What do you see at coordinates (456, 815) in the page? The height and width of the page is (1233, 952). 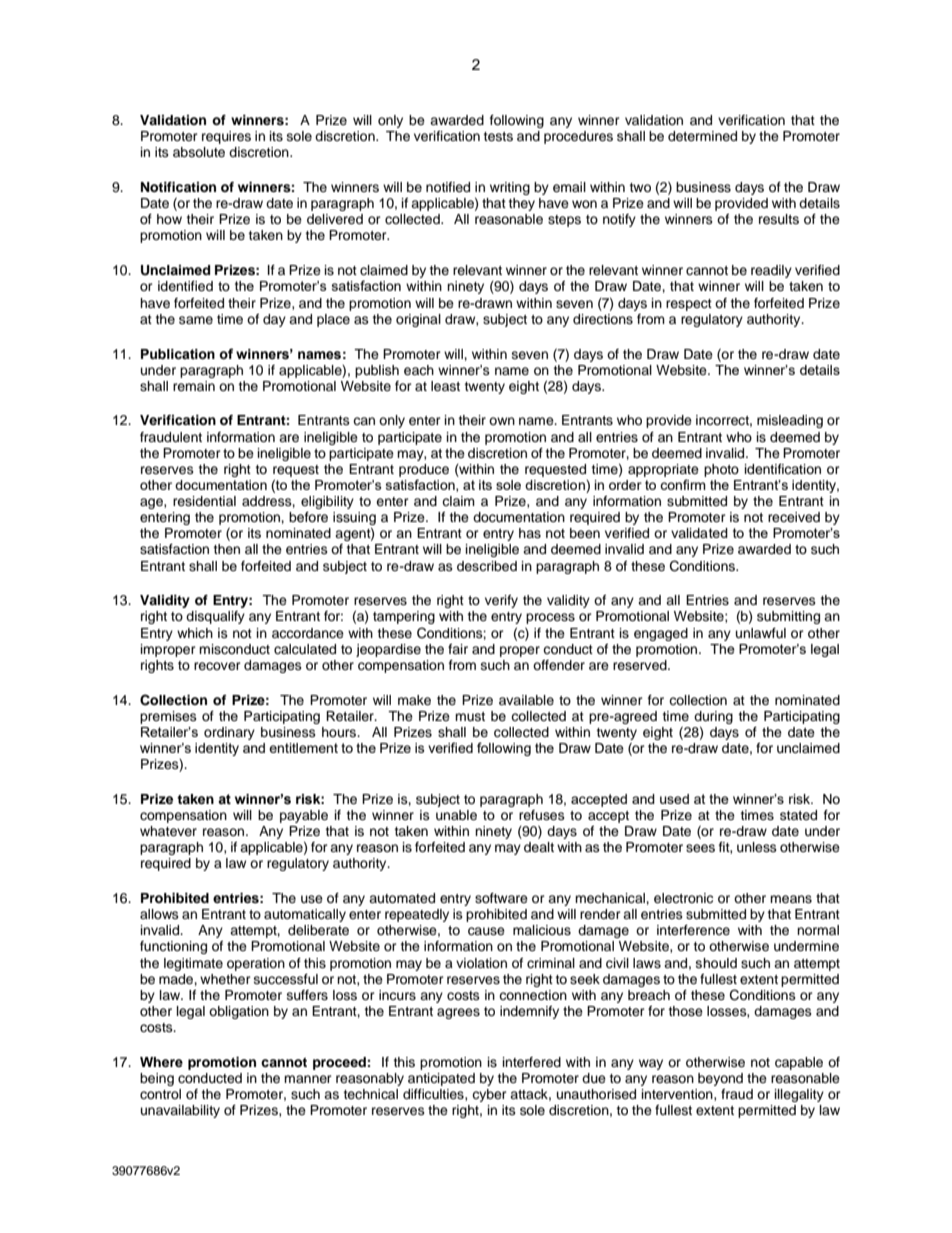 I see `unable` at bounding box center [456, 815].
